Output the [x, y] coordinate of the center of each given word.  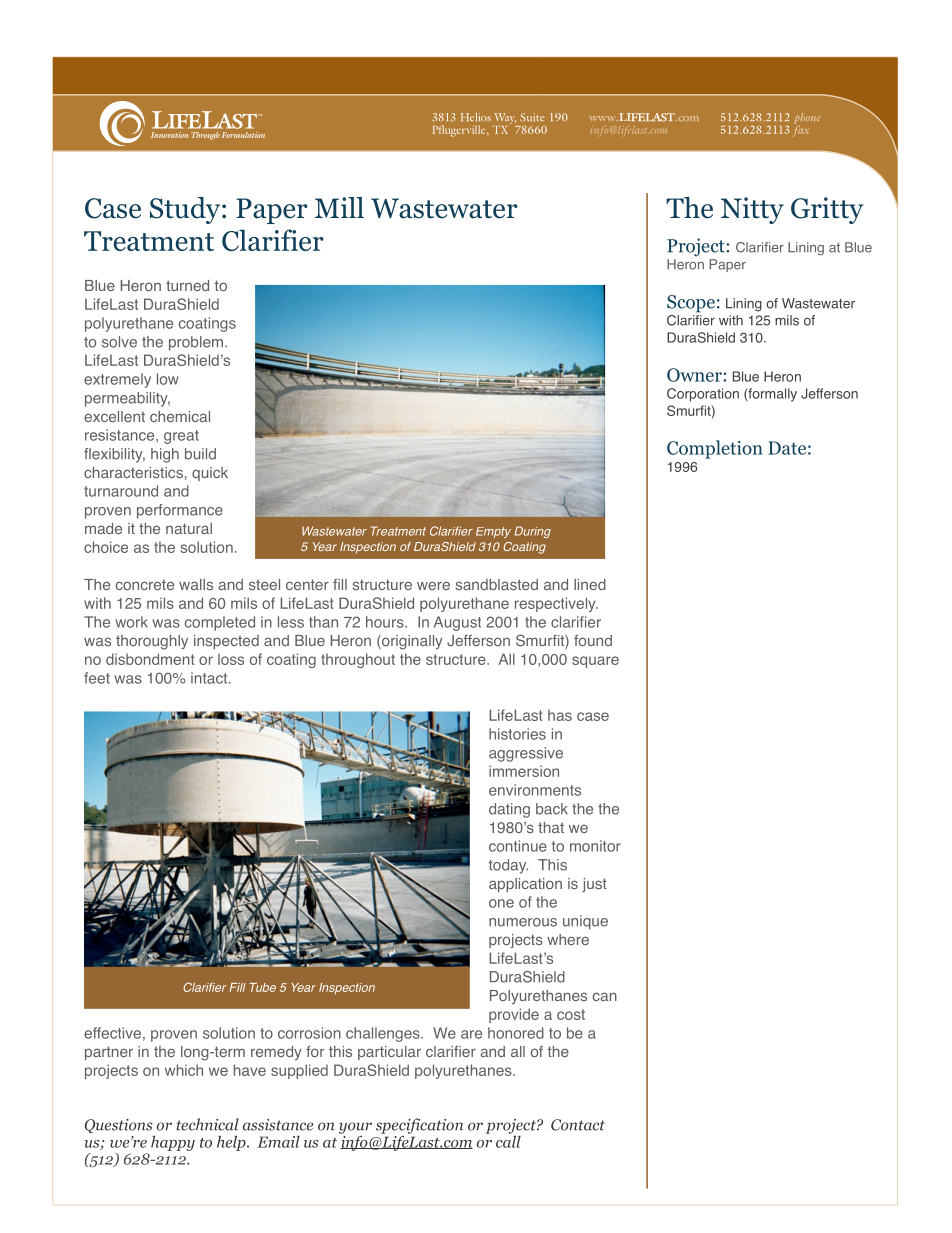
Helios [476, 117]
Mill [339, 207]
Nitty [752, 210]
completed [220, 623]
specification [419, 1126]
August [457, 623]
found [593, 640]
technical [207, 1124]
